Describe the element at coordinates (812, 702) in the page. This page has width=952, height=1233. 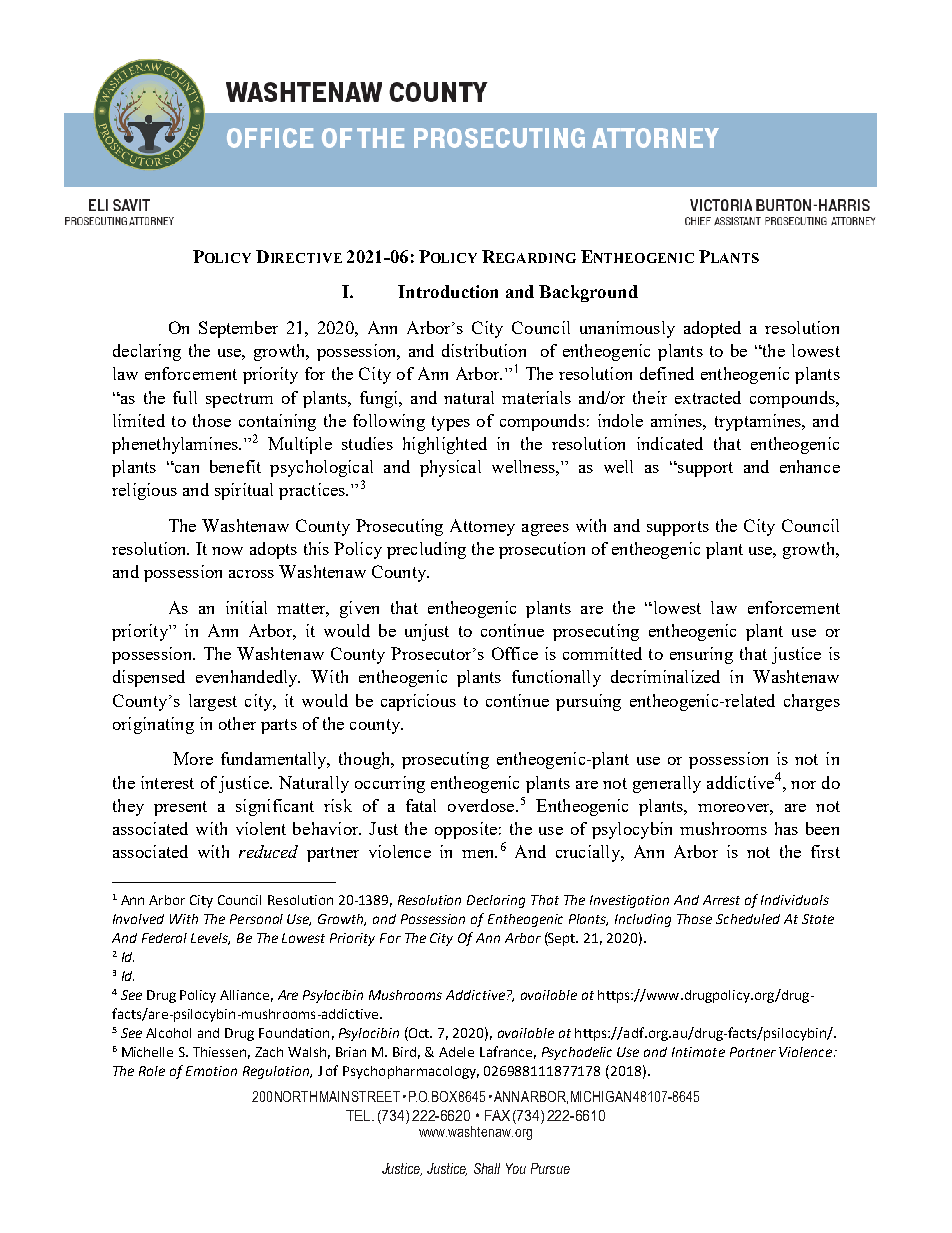
I see `charges` at that location.
